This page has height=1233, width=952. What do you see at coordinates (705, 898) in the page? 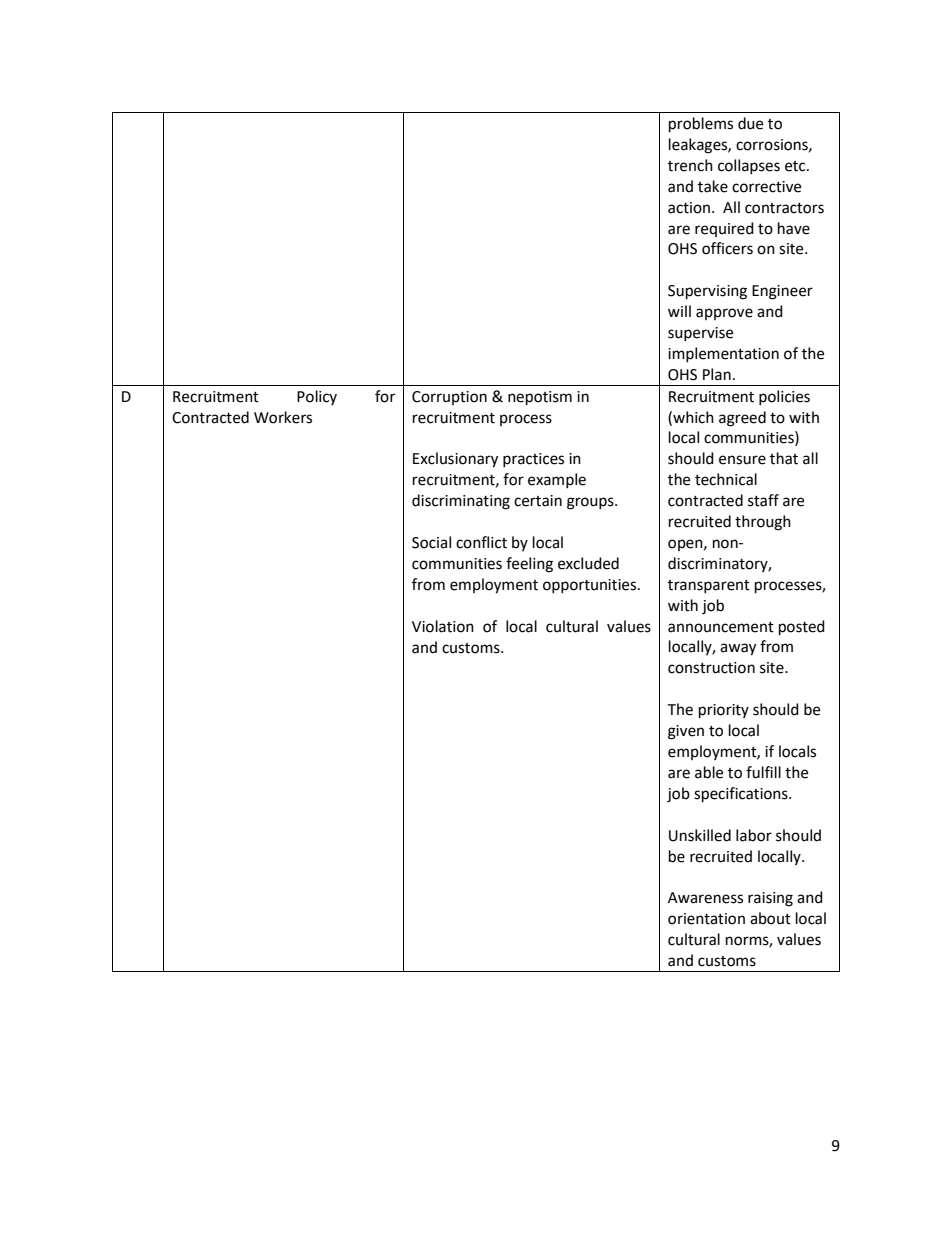
I see `Awareness` at bounding box center [705, 898].
